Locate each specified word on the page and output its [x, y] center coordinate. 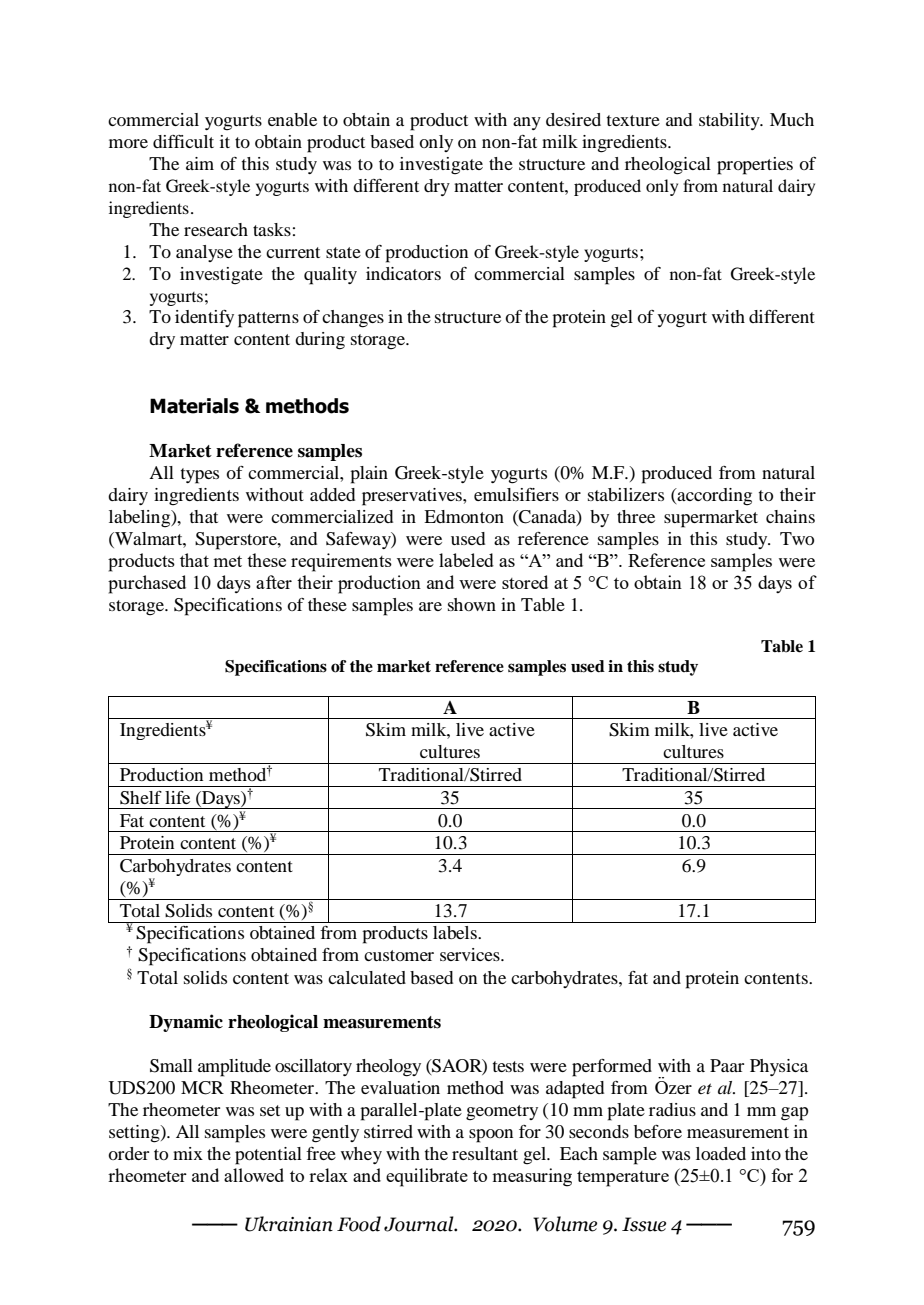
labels [456, 932]
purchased [147, 584]
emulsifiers [516, 494]
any [527, 123]
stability [730, 121]
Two [797, 538]
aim [200, 163]
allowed [254, 1175]
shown [472, 604]
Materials [194, 406]
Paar [727, 1065]
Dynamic [186, 1023]
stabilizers [626, 494]
